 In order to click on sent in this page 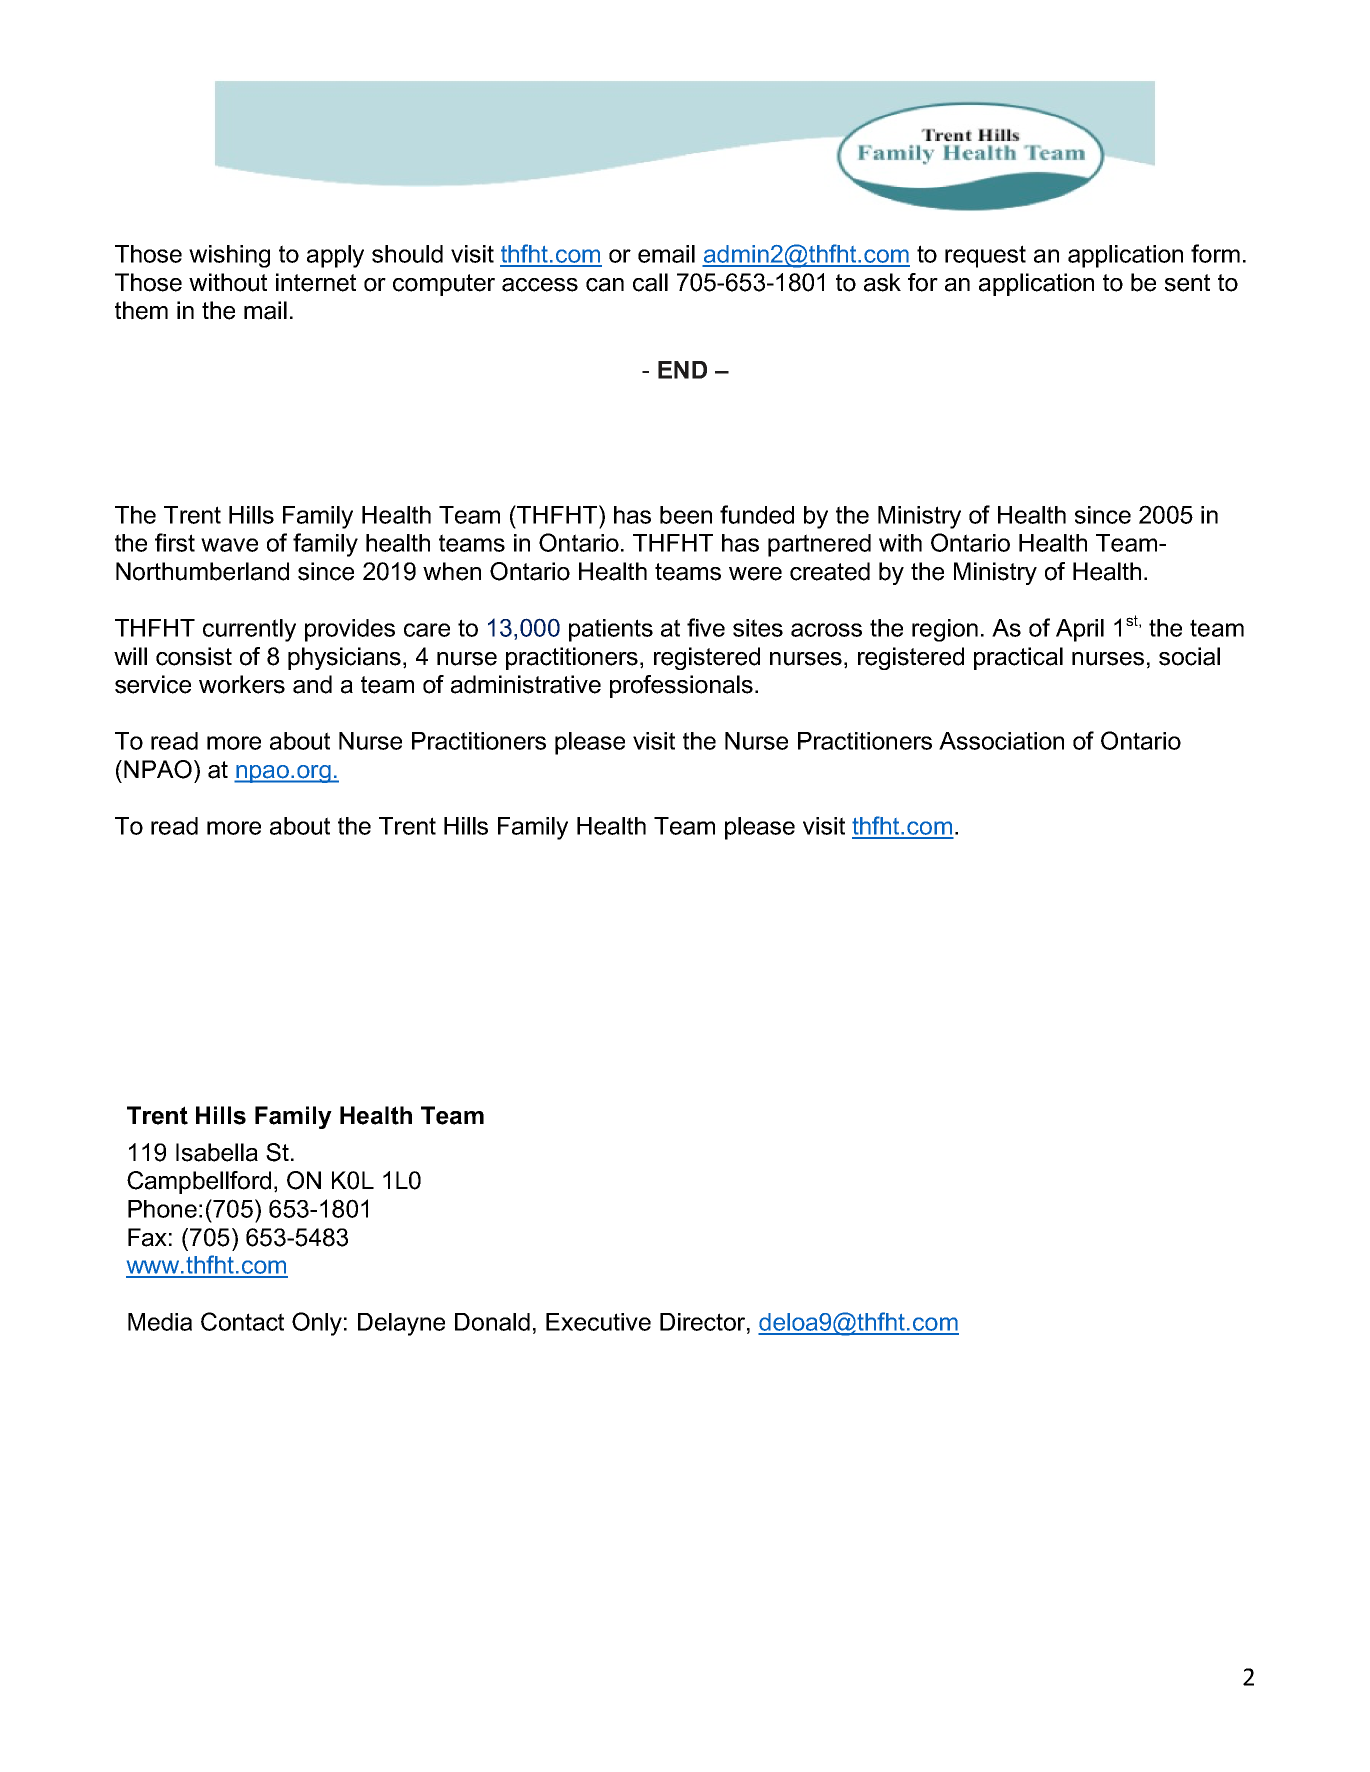, I will do `click(1187, 283)`.
